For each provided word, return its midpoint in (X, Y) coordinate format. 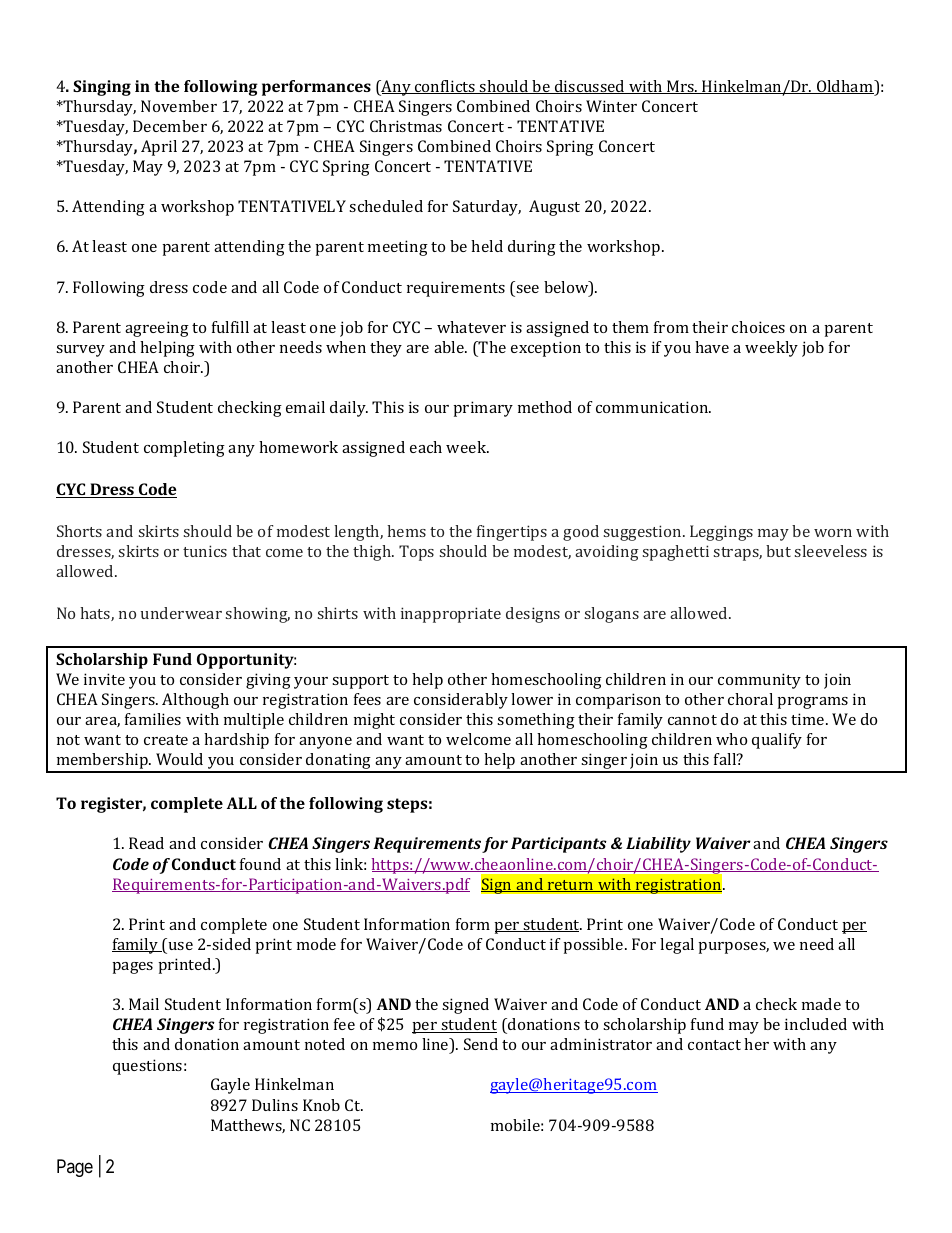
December (170, 126)
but (778, 551)
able (450, 347)
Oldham (845, 87)
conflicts (445, 87)
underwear (181, 613)
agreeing (157, 329)
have (712, 347)
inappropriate (451, 615)
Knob (321, 1105)
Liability (658, 845)
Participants (559, 845)
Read (146, 843)
